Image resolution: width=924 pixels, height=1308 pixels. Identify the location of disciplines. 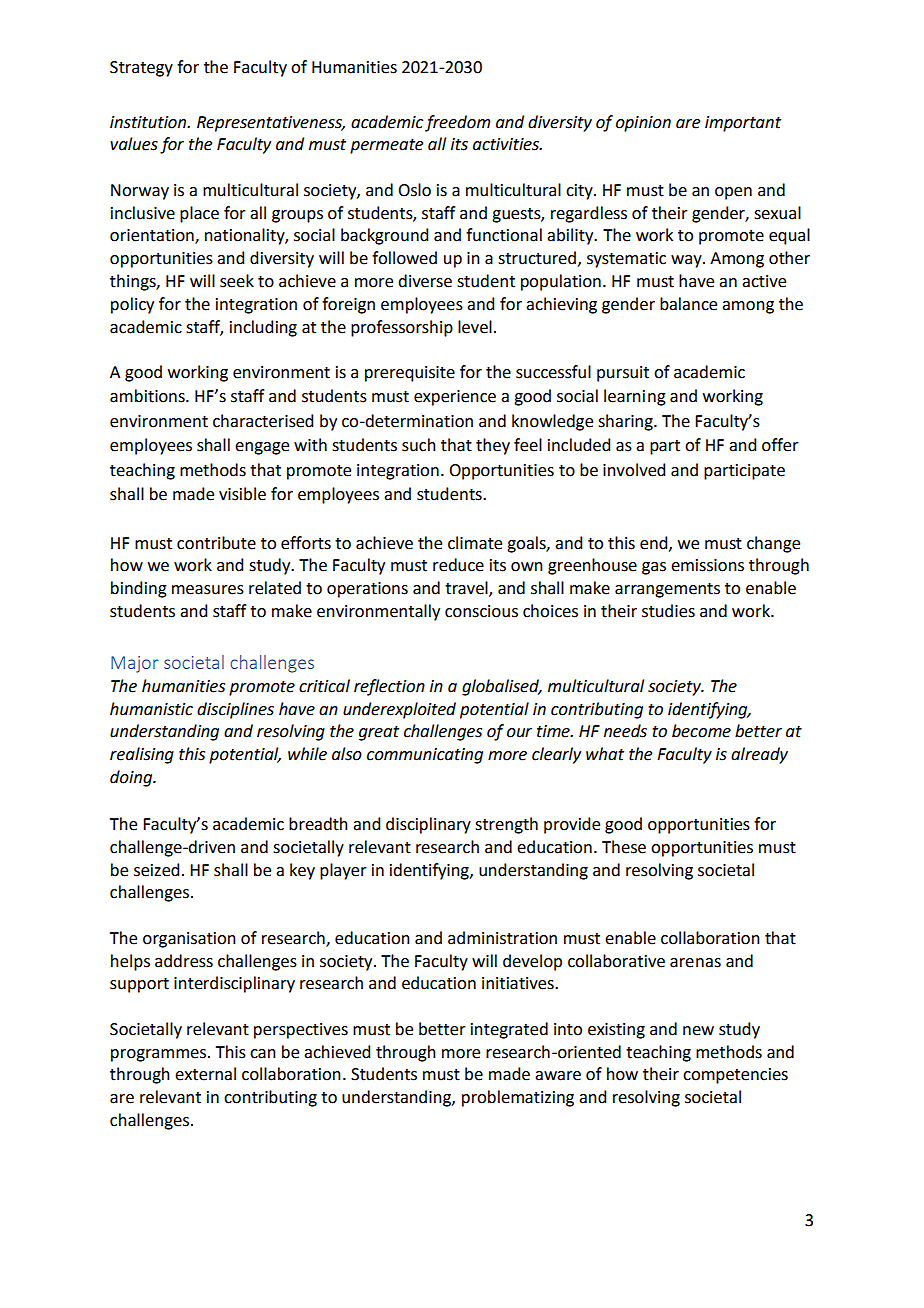
(235, 710).
